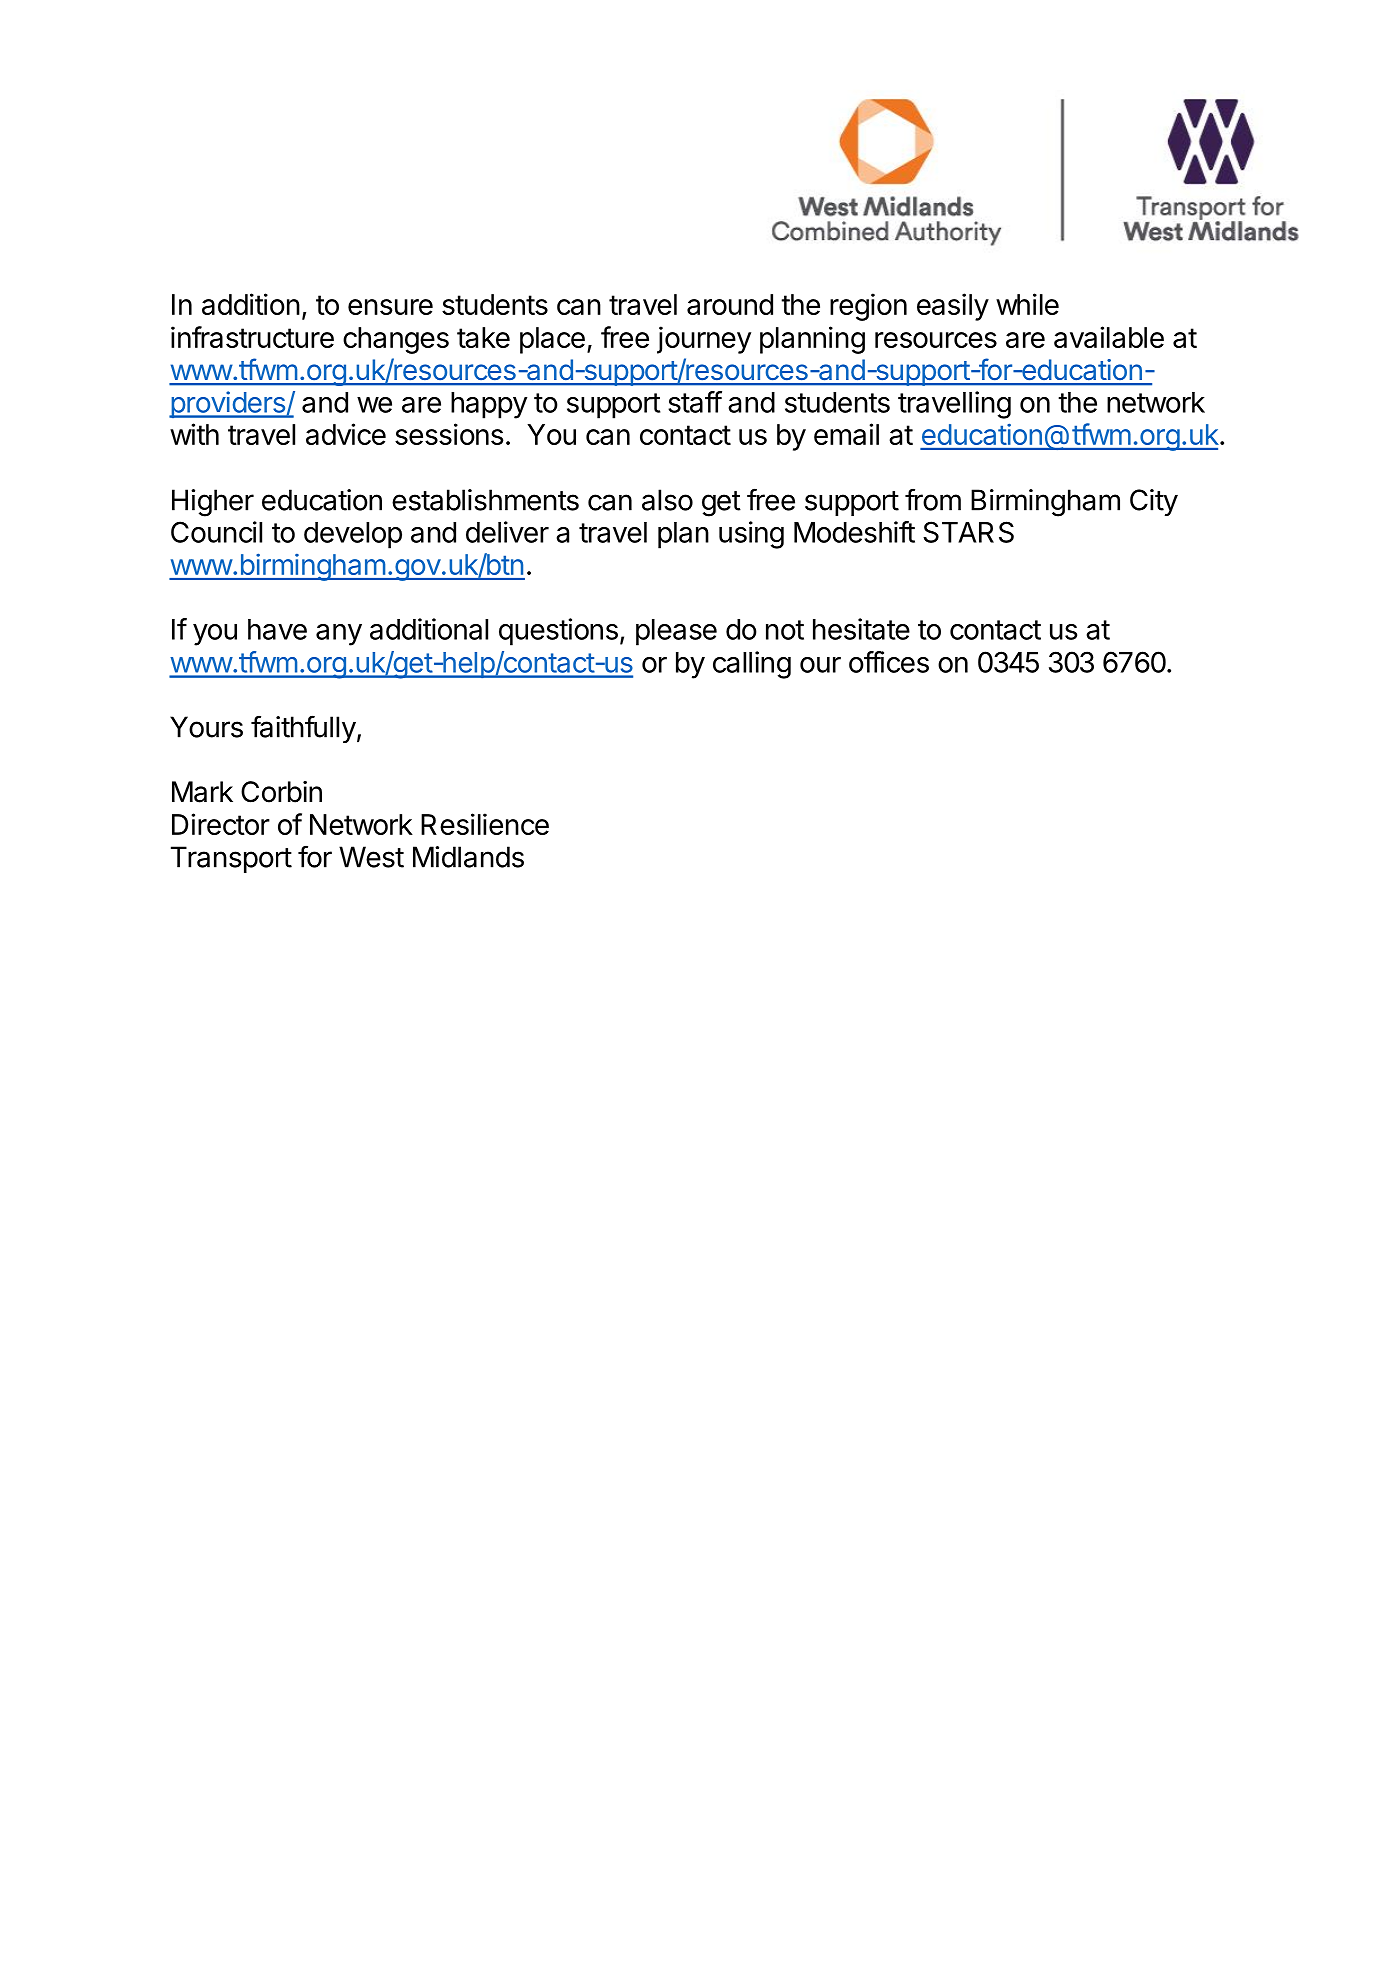 The width and height of the document is (1400, 1981). What do you see at coordinates (485, 824) in the document?
I see `Resilience` at bounding box center [485, 824].
